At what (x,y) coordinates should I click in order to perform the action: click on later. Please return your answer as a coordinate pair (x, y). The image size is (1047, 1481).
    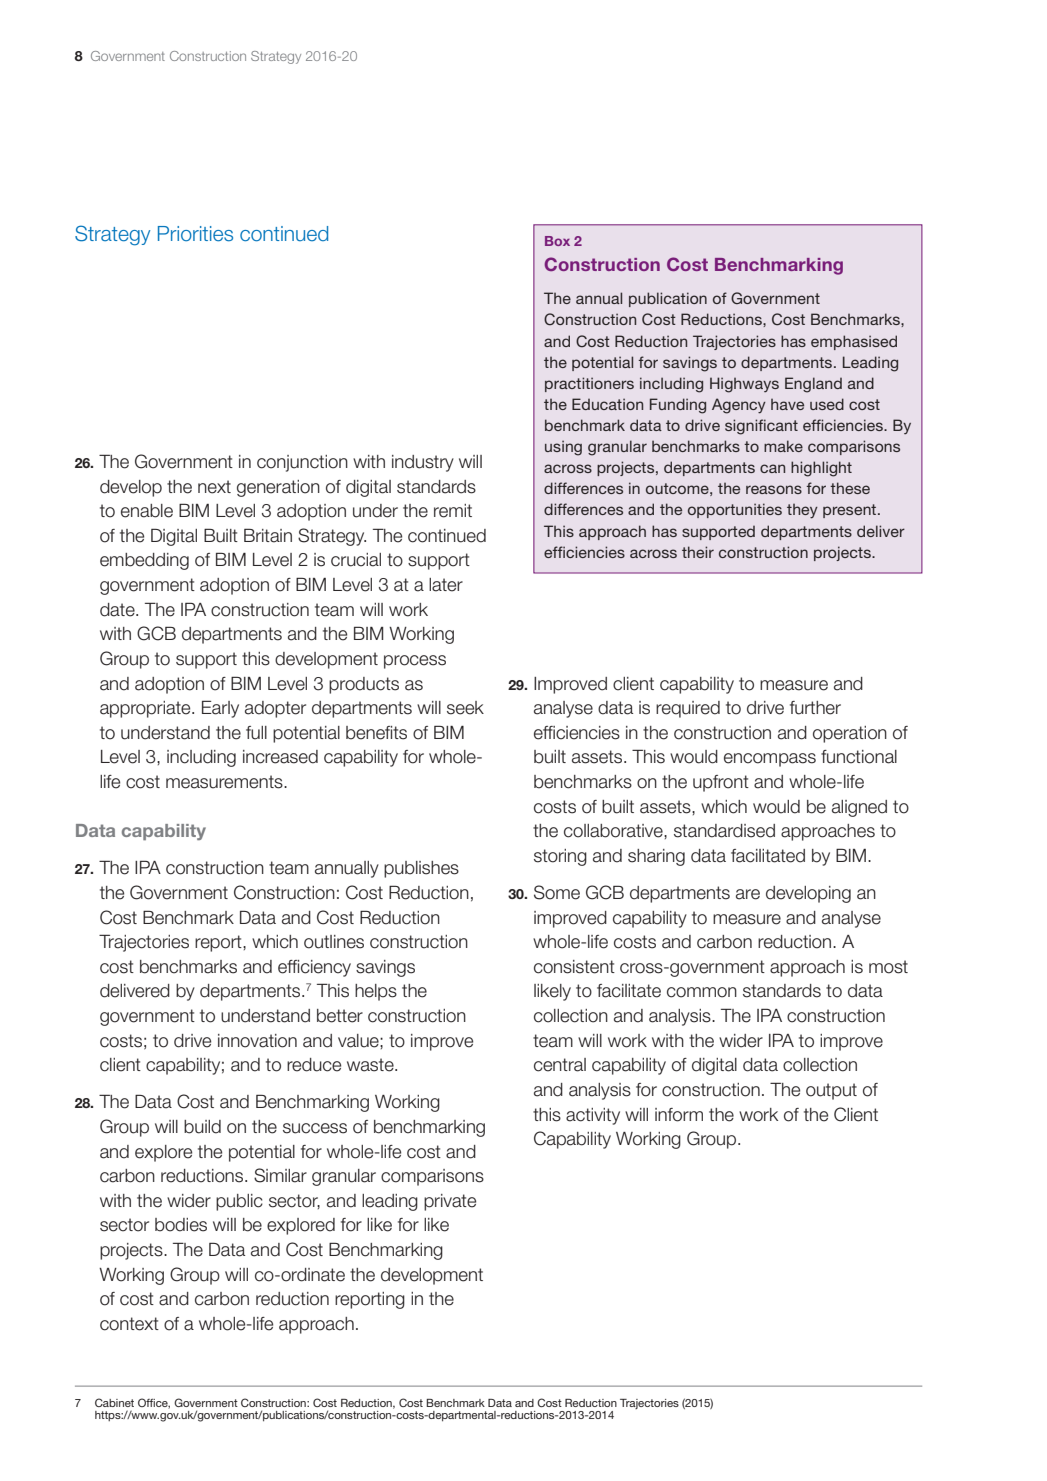
    Looking at the image, I should click on (446, 585).
